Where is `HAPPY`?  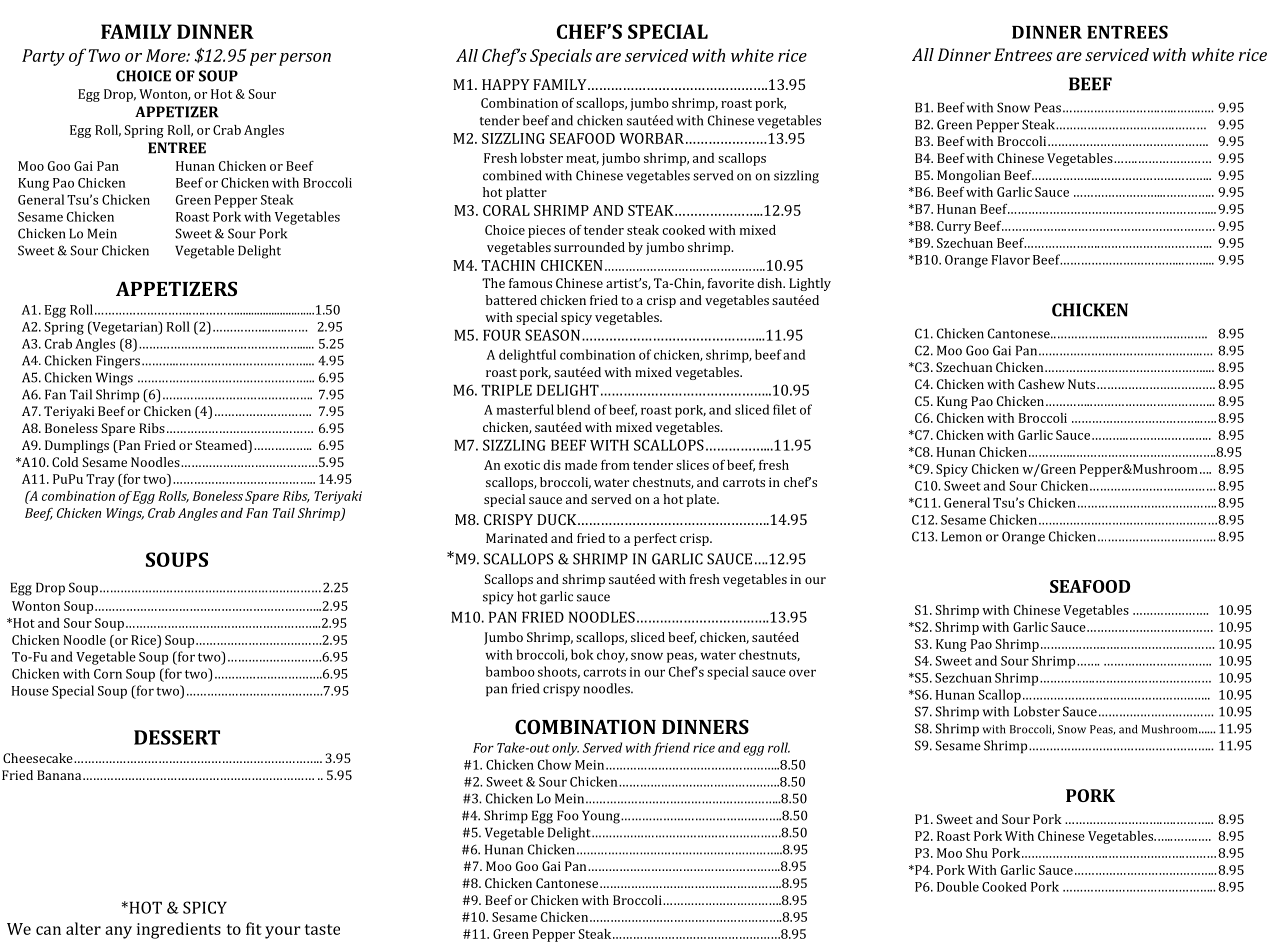
HAPPY is located at coordinates (506, 84).
